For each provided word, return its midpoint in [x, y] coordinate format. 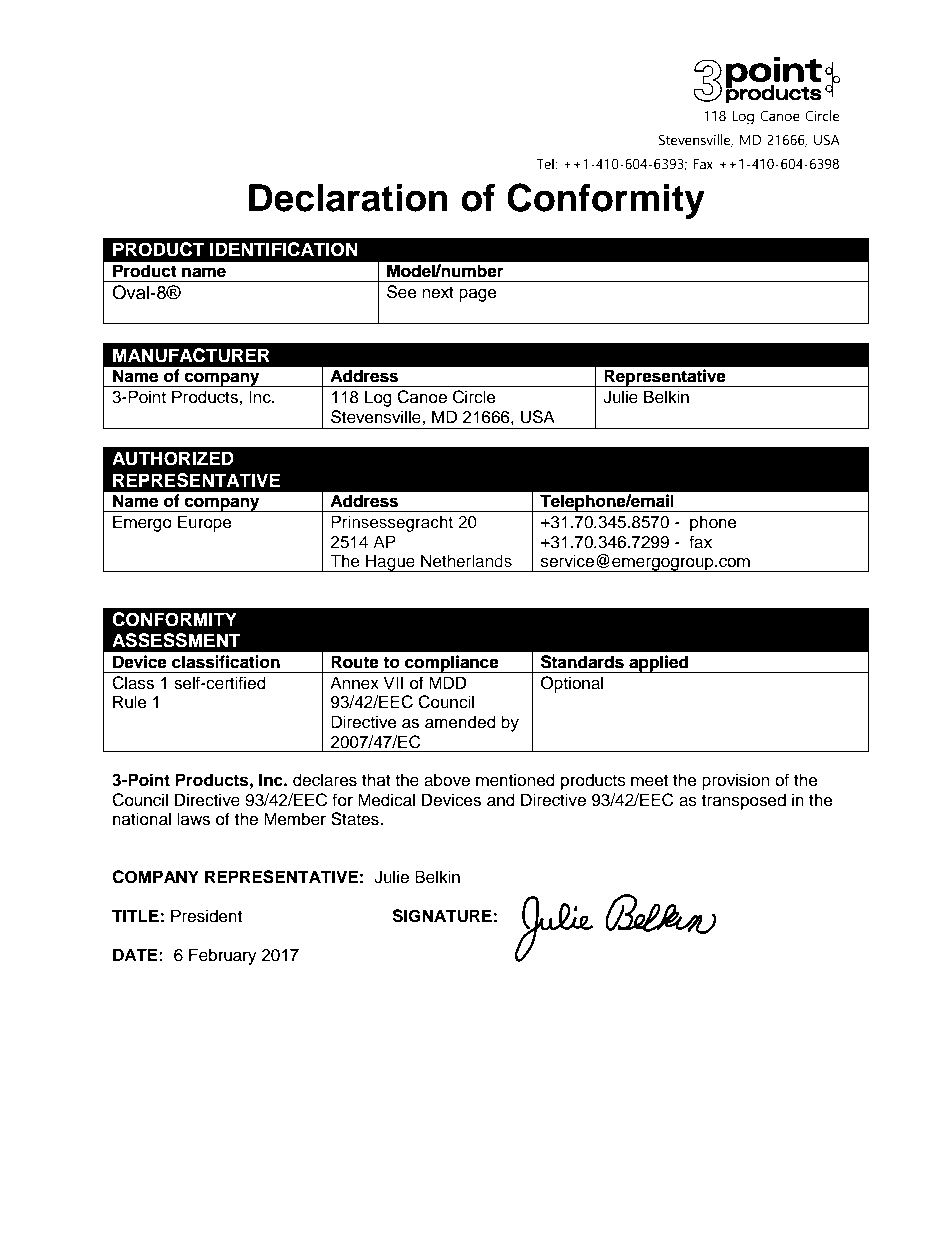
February [223, 956]
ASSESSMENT [176, 640]
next [438, 293]
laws [193, 819]
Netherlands [466, 561]
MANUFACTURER [191, 355]
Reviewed [139, 1167]
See [402, 292]
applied [659, 664]
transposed [744, 801]
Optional [572, 684]
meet [649, 781]
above [447, 780]
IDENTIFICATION [284, 249]
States [356, 819]
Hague [390, 563]
